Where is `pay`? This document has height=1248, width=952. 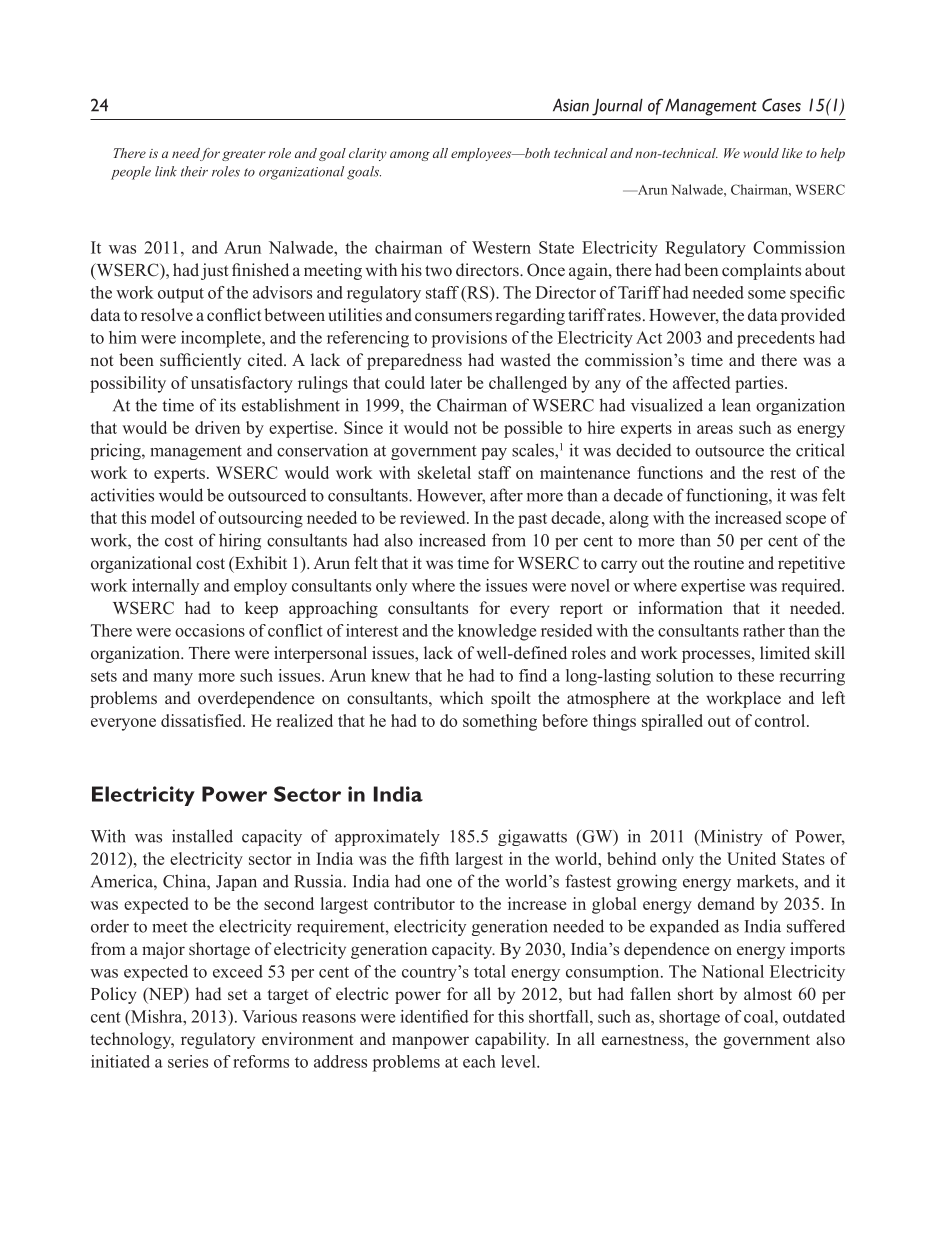 pay is located at coordinates (494, 454).
